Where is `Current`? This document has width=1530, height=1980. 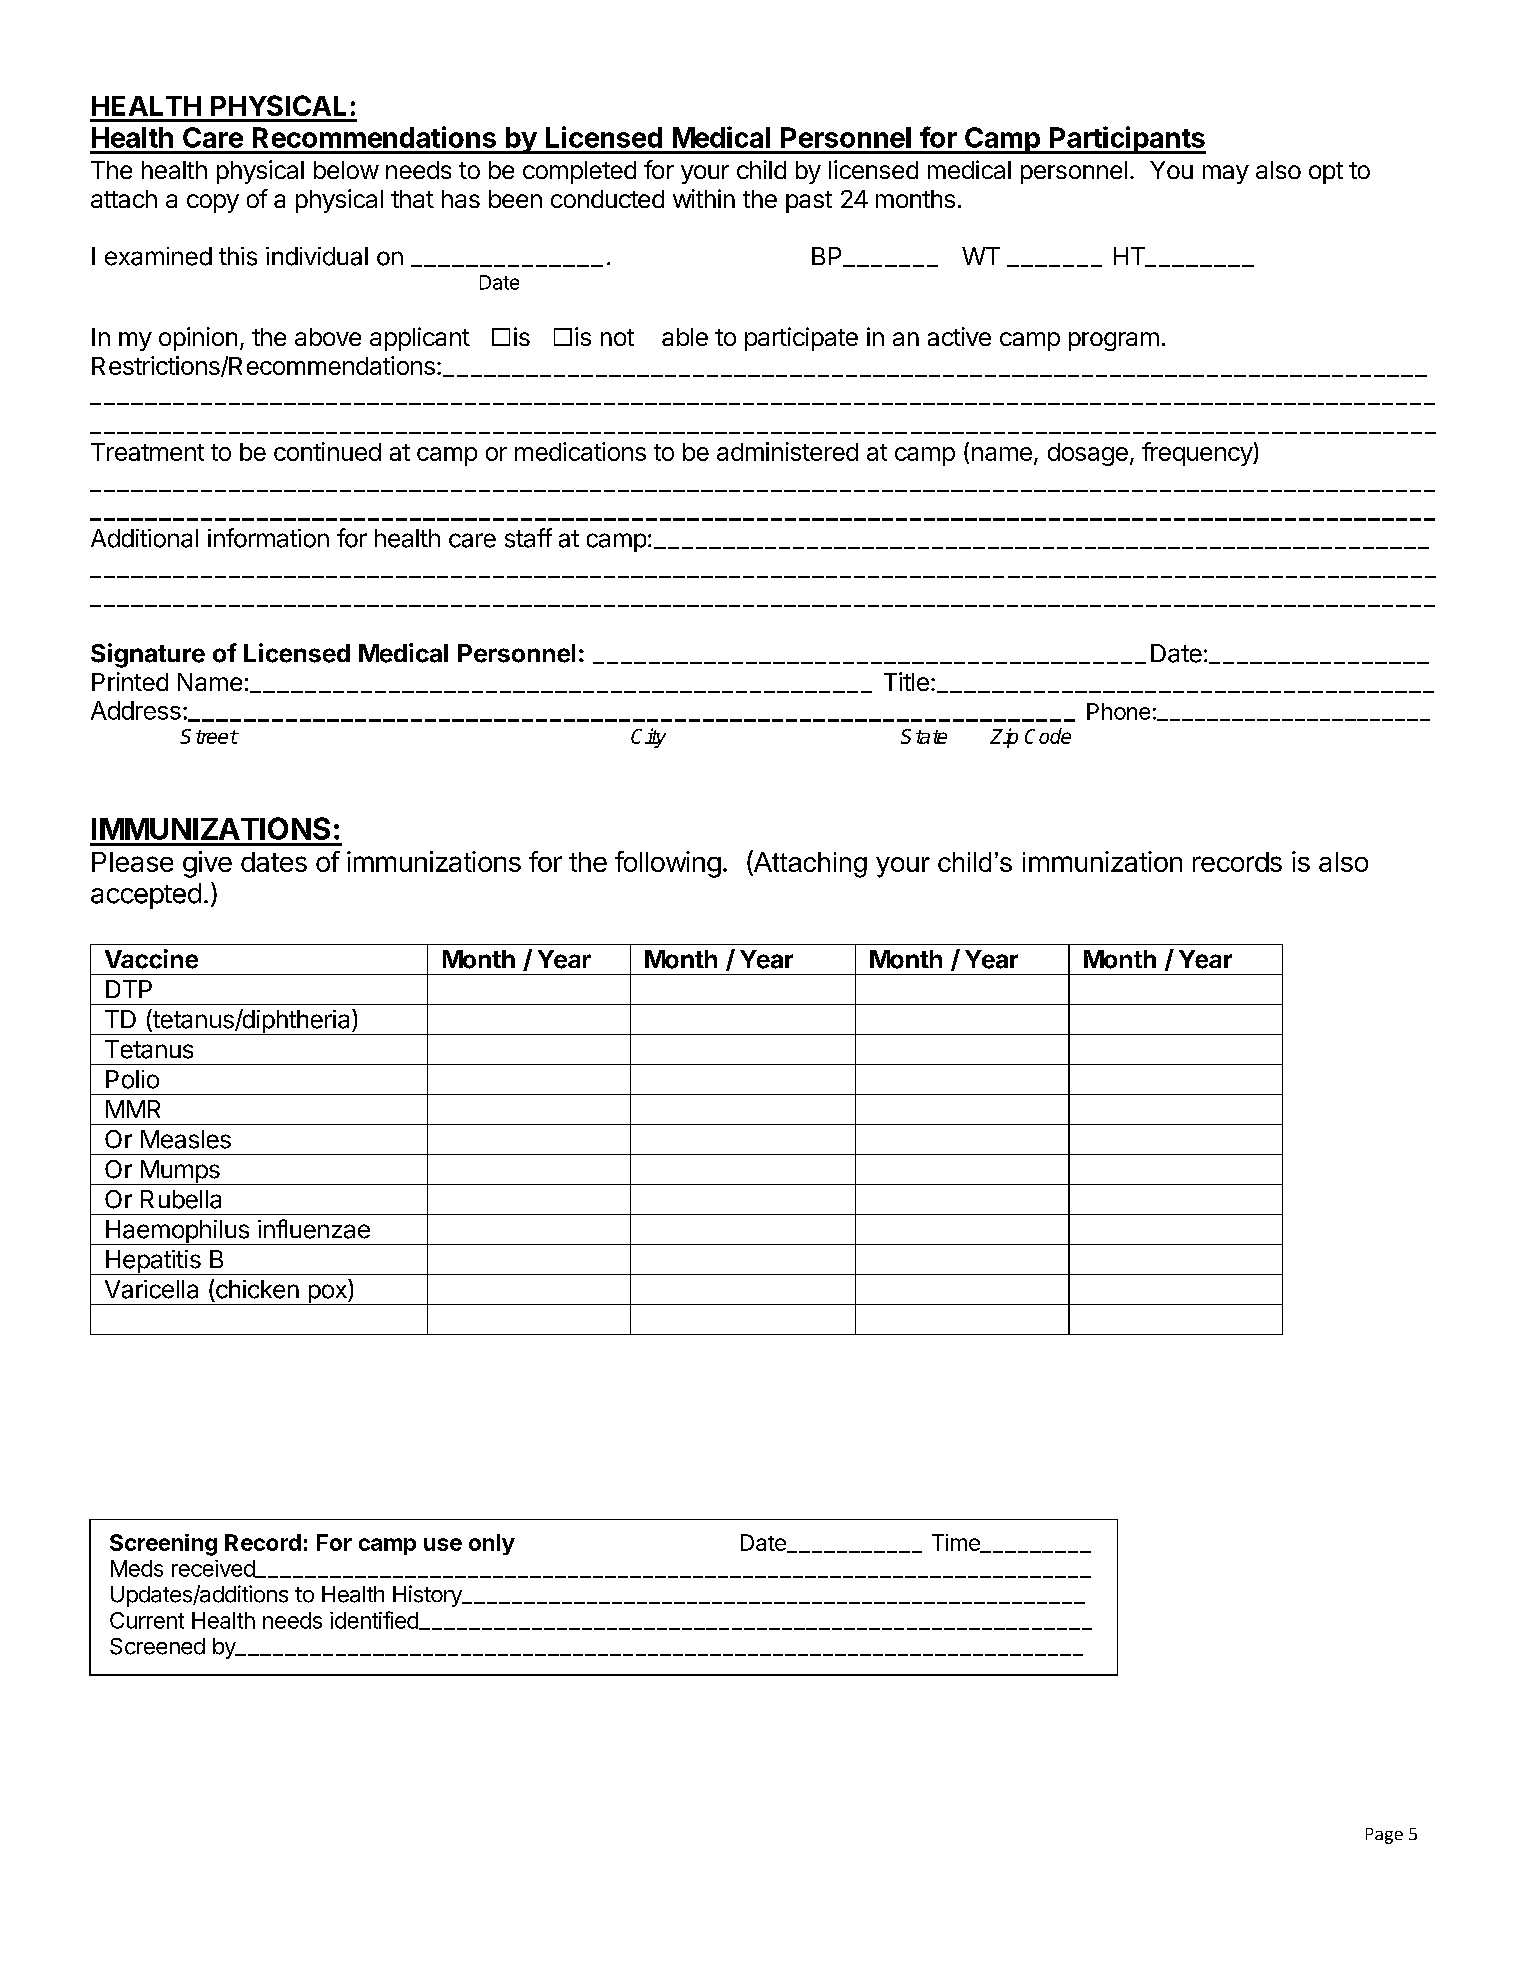
Current is located at coordinates (147, 1620).
